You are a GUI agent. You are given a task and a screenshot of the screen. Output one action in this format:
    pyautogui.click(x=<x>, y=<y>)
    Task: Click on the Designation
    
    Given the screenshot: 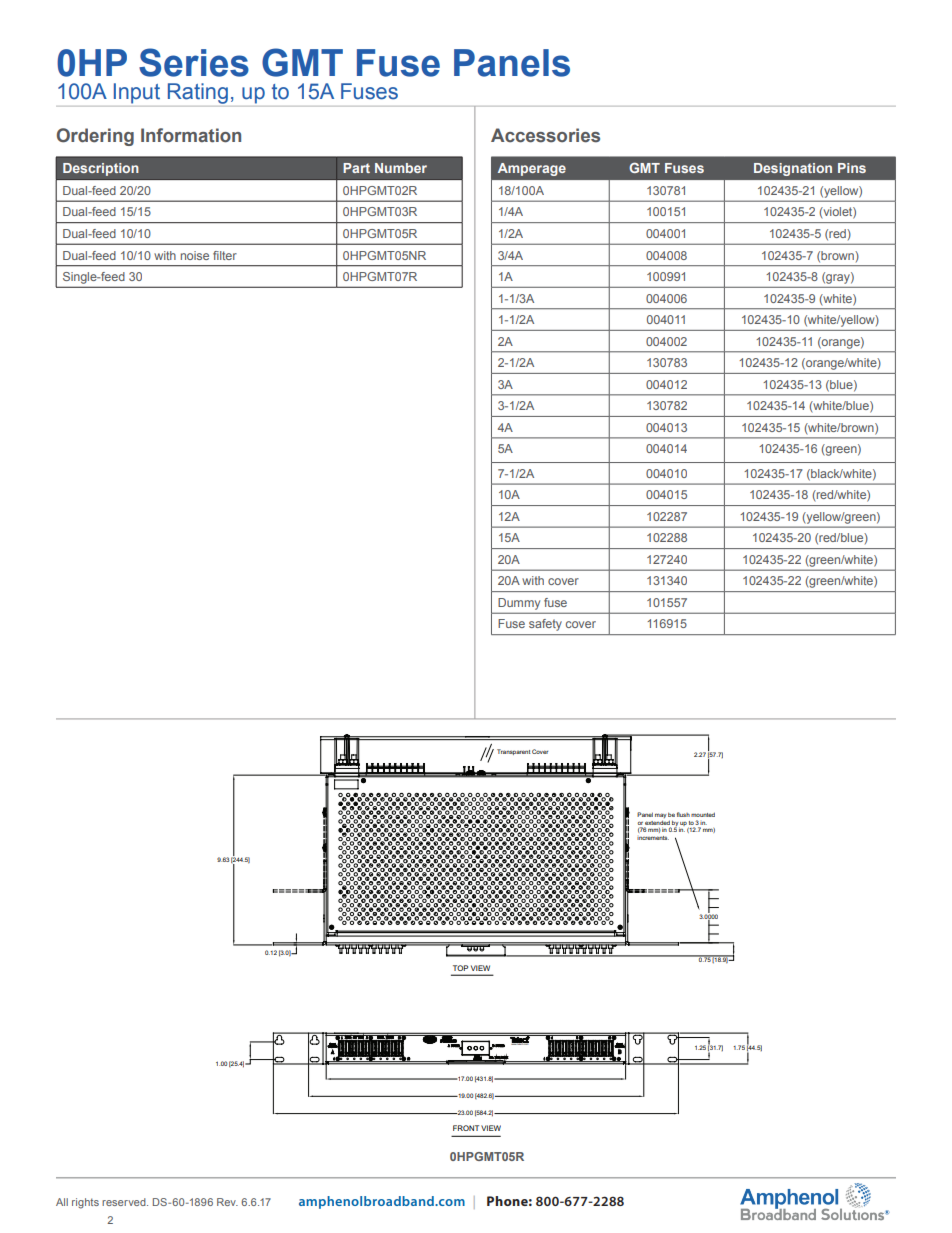 What is the action you would take?
    pyautogui.click(x=793, y=169)
